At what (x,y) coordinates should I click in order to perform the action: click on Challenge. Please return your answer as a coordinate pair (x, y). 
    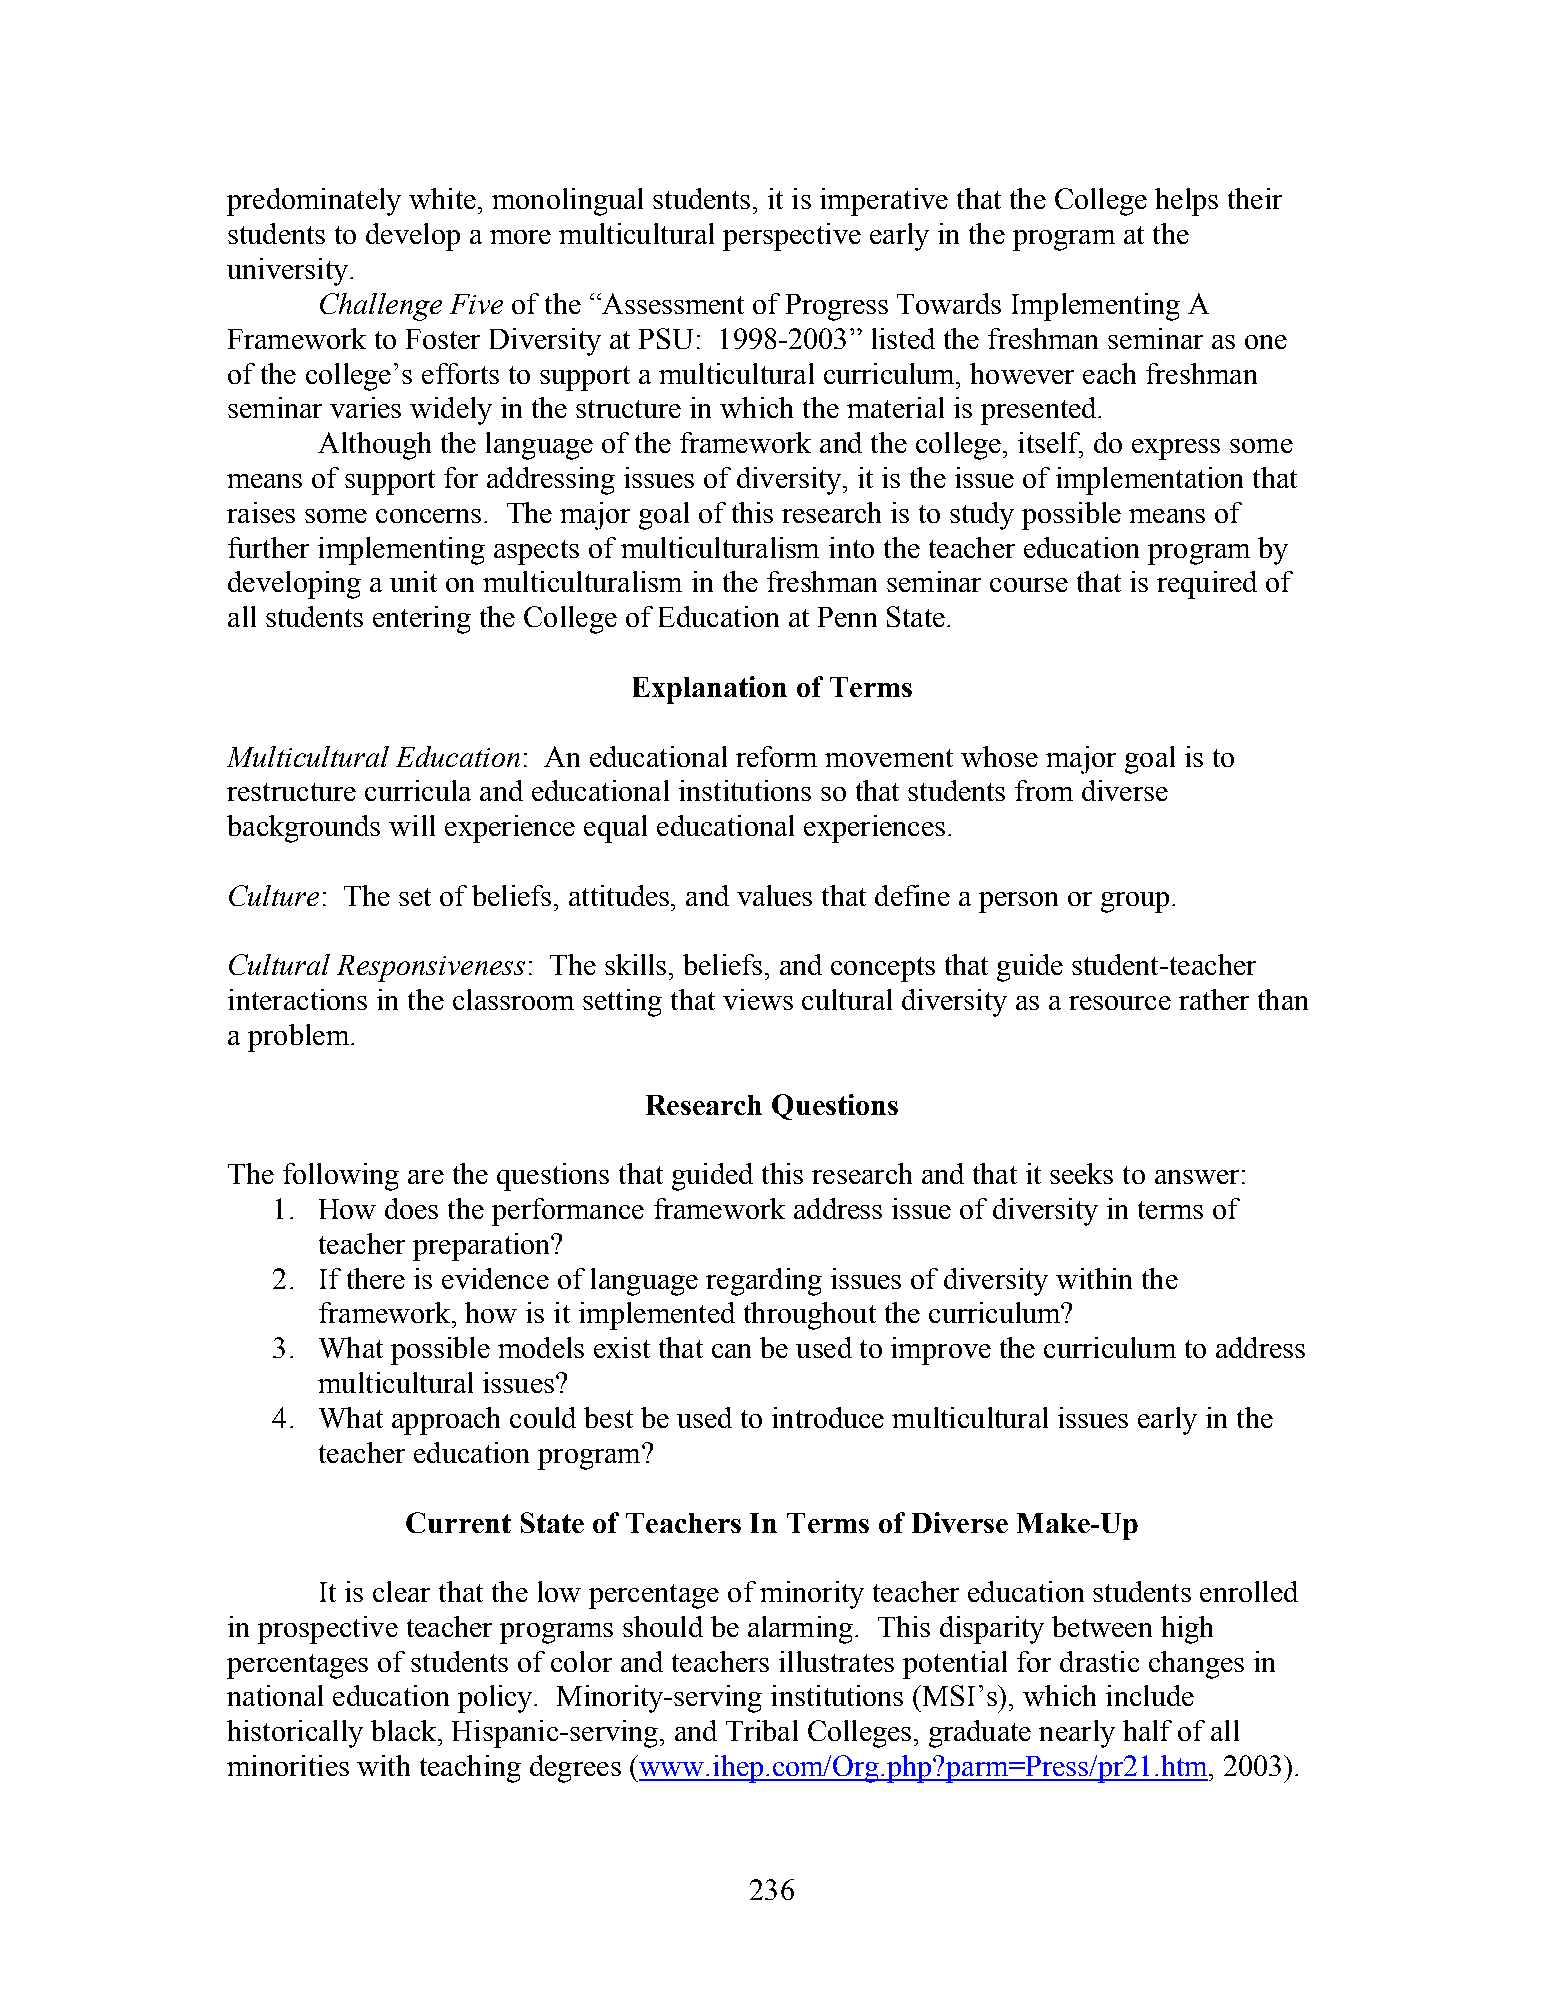
    Looking at the image, I should click on (381, 307).
